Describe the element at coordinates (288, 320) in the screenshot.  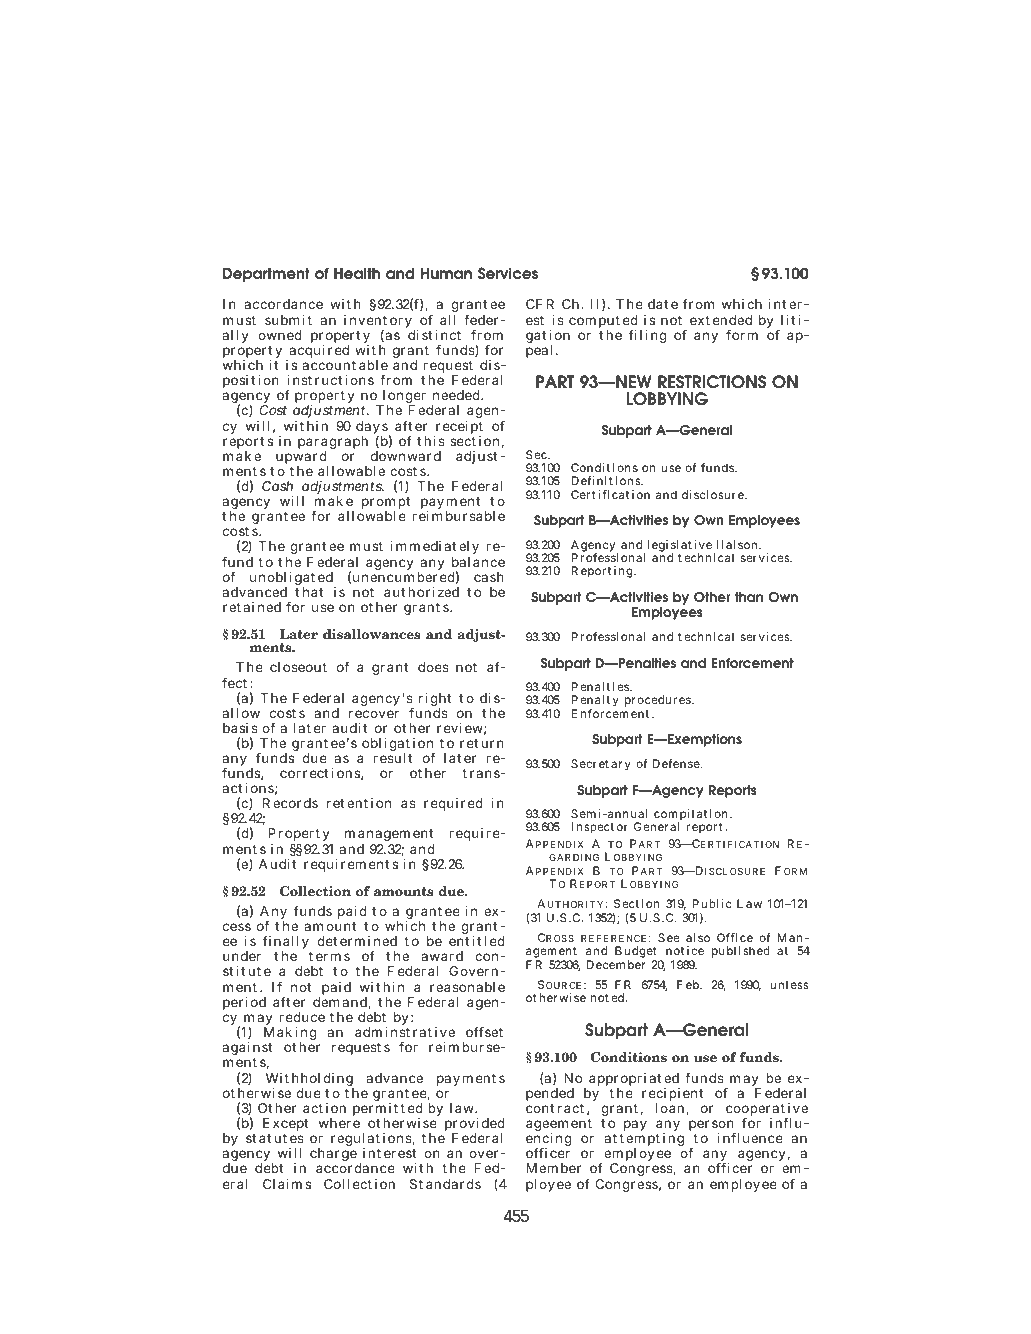
I see `submit` at that location.
